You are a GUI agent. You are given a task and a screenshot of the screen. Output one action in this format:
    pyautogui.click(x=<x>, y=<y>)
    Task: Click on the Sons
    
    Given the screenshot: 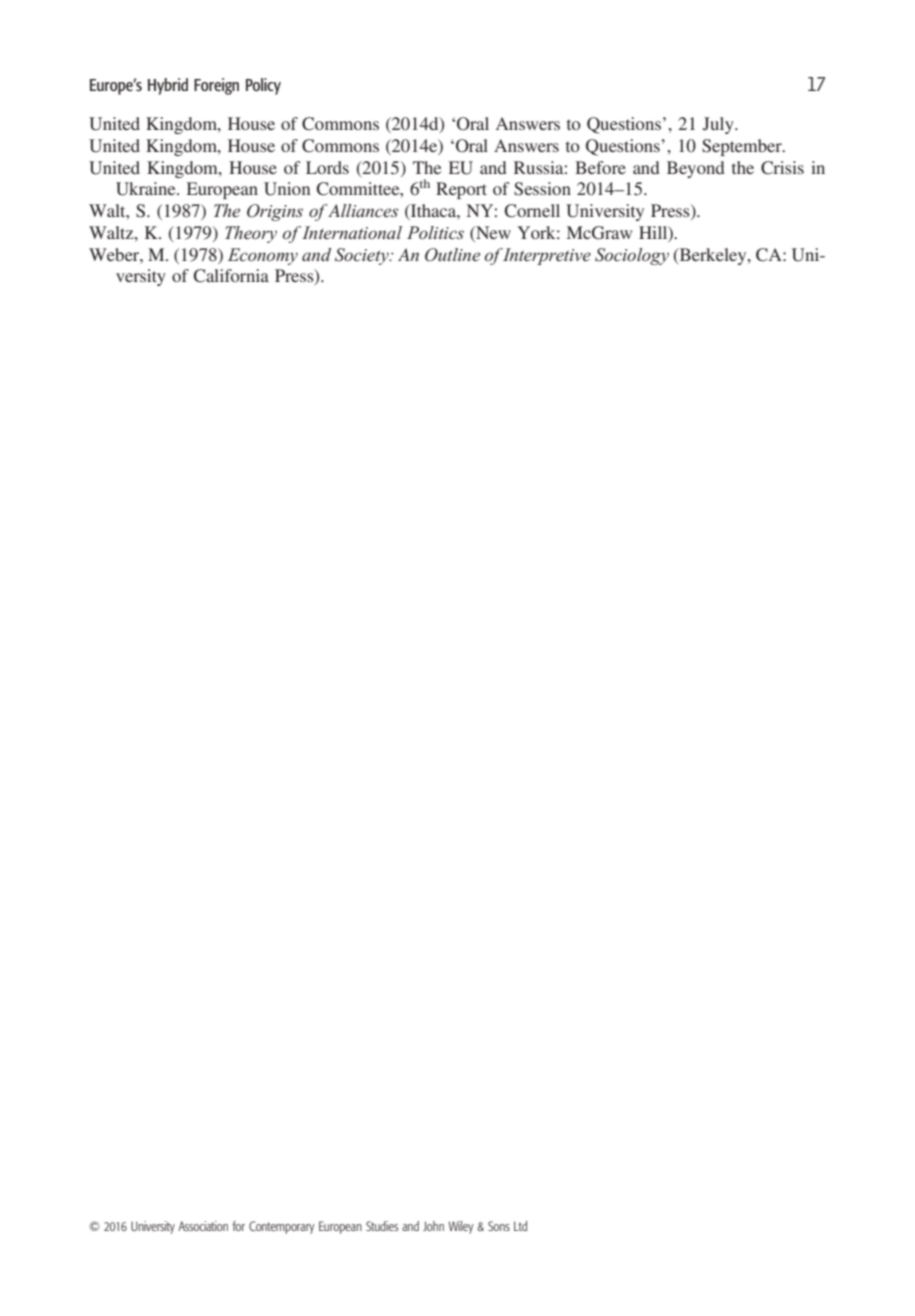 What is the action you would take?
    pyautogui.click(x=499, y=1226)
